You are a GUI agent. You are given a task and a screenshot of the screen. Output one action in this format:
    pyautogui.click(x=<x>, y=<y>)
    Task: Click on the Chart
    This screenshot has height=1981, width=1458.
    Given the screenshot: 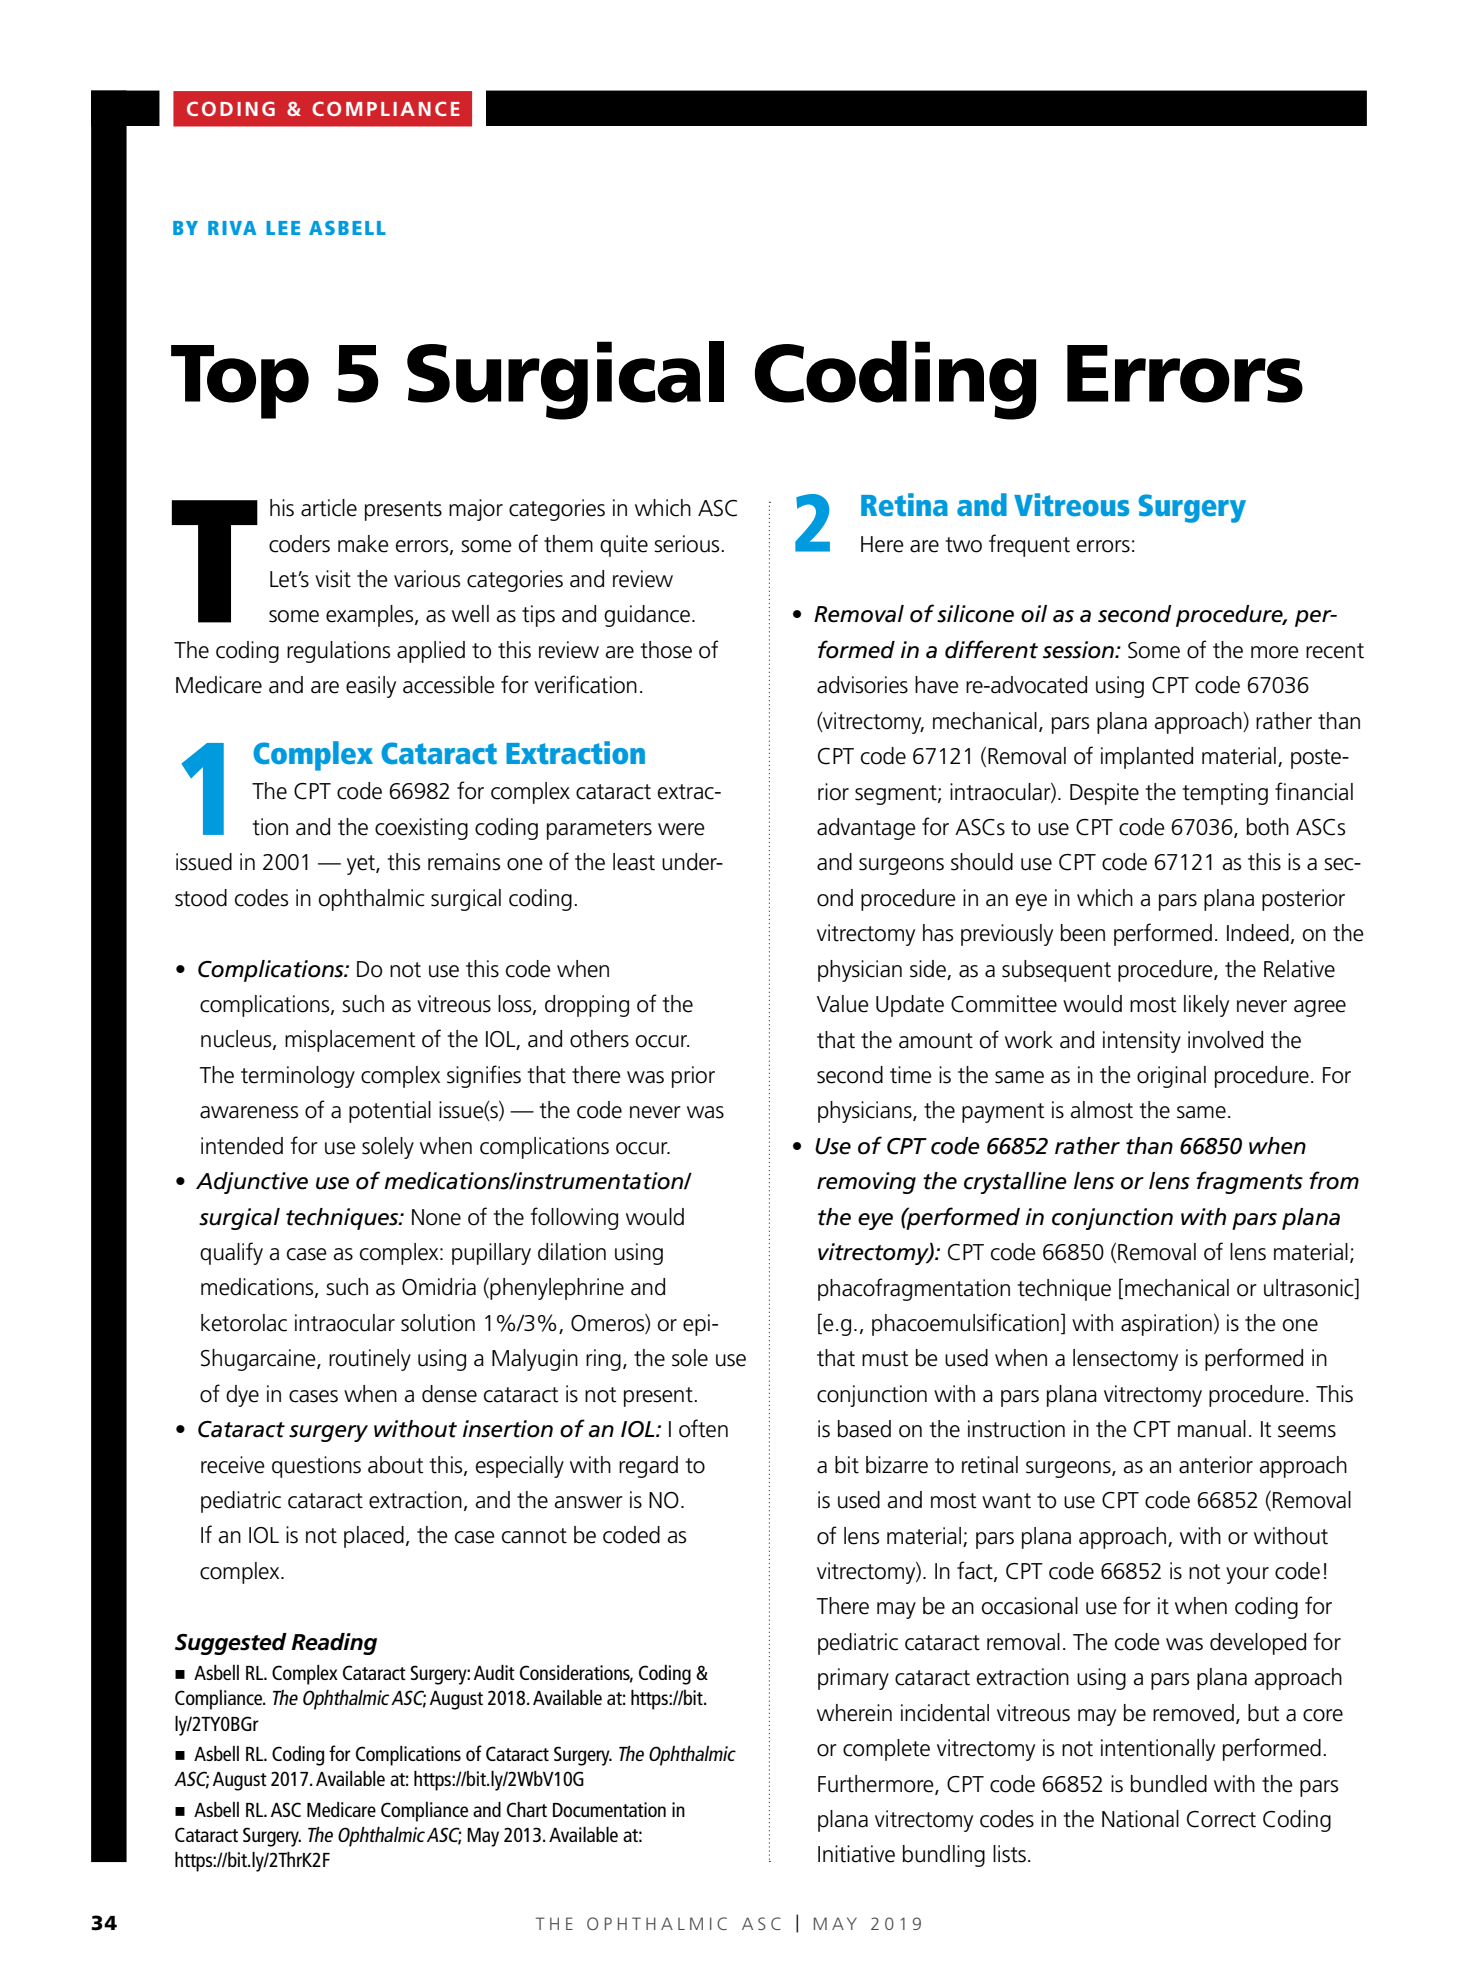 What is the action you would take?
    pyautogui.click(x=527, y=1809)
